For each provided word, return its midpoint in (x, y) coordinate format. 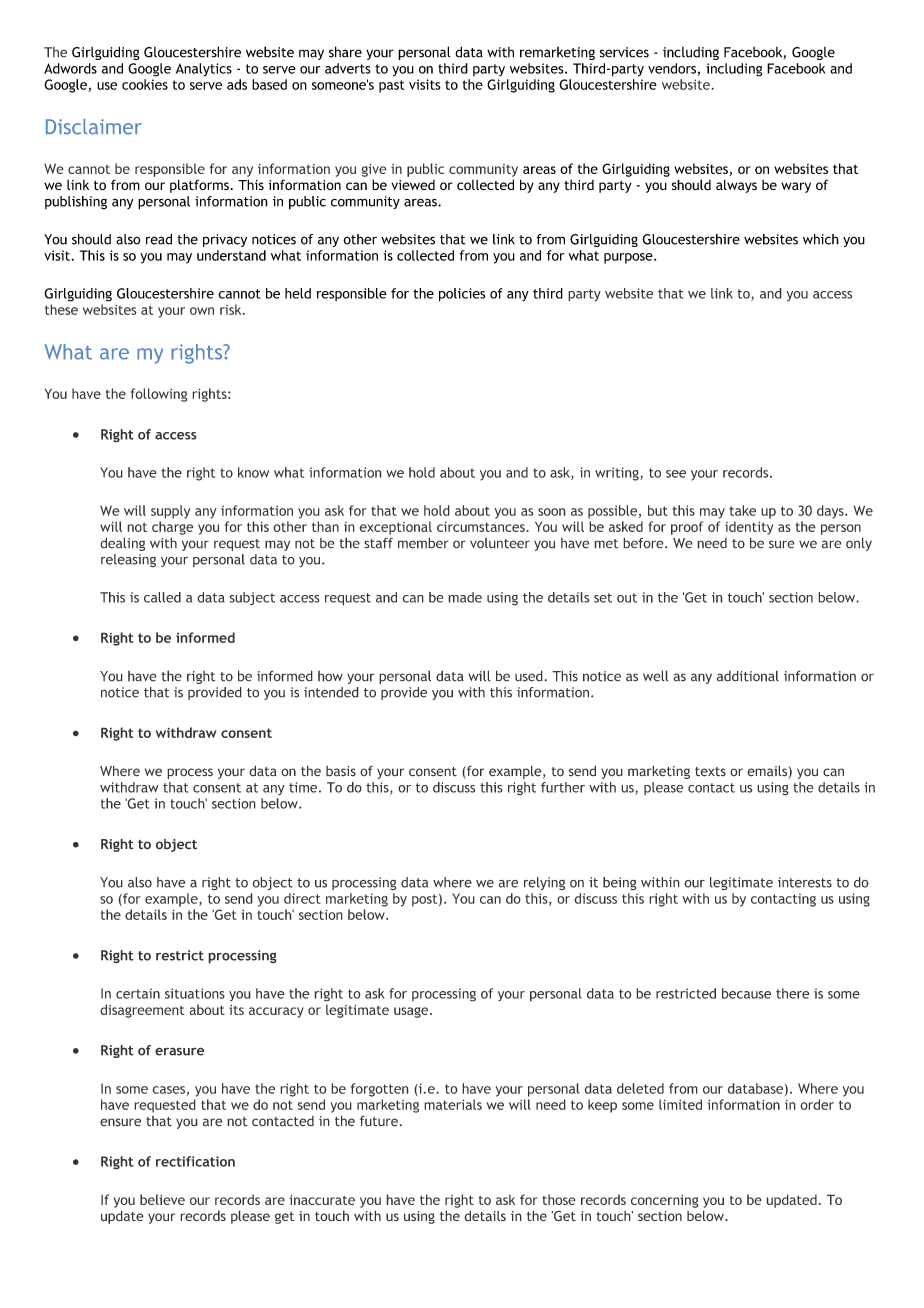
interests (805, 882)
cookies (145, 84)
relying (544, 883)
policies (462, 295)
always (736, 186)
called (162, 597)
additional (748, 676)
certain (138, 993)
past (392, 86)
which (821, 239)
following (159, 395)
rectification (195, 1161)
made (465, 597)
